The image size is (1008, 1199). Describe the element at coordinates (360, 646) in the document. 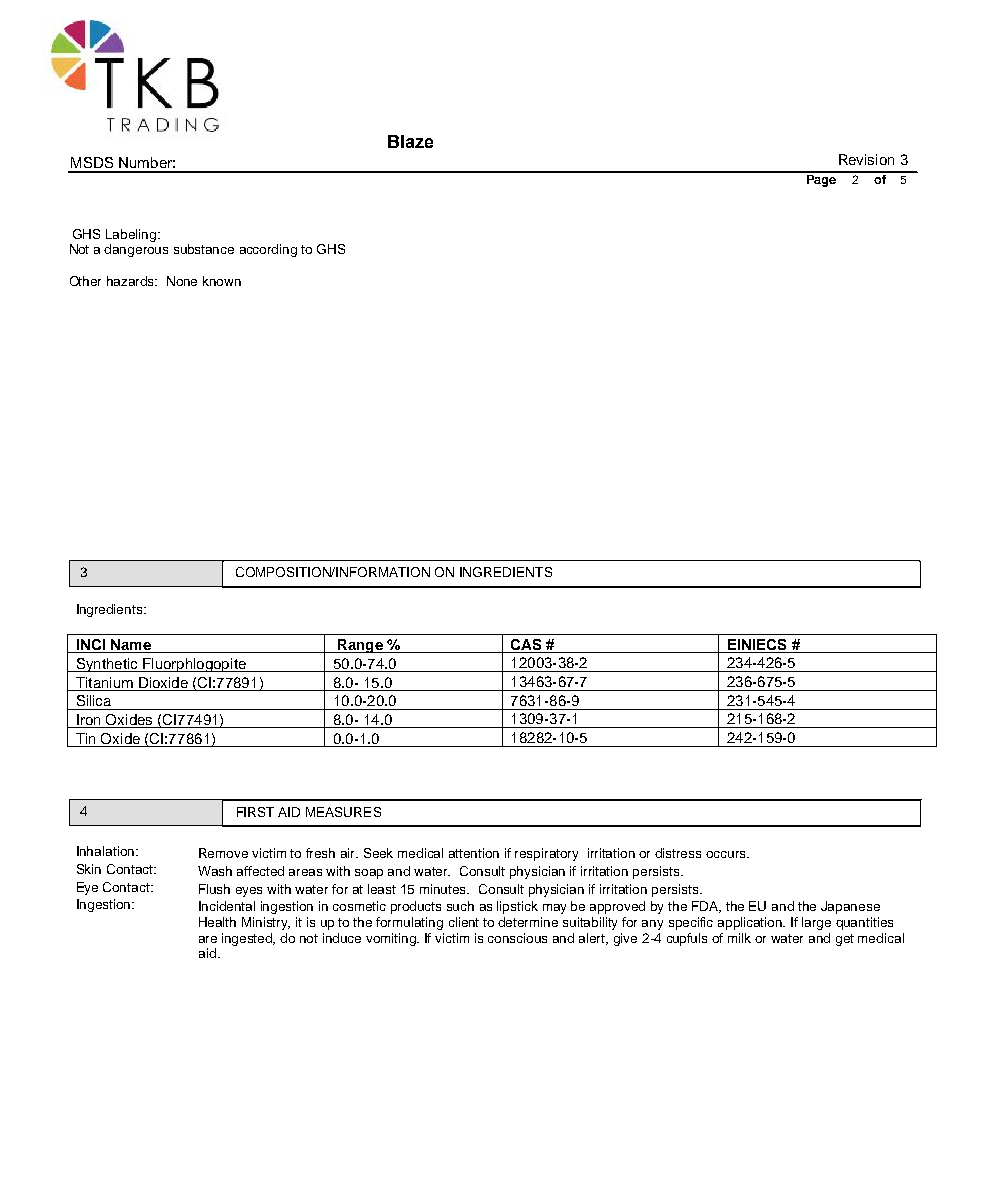

I see `Range` at that location.
